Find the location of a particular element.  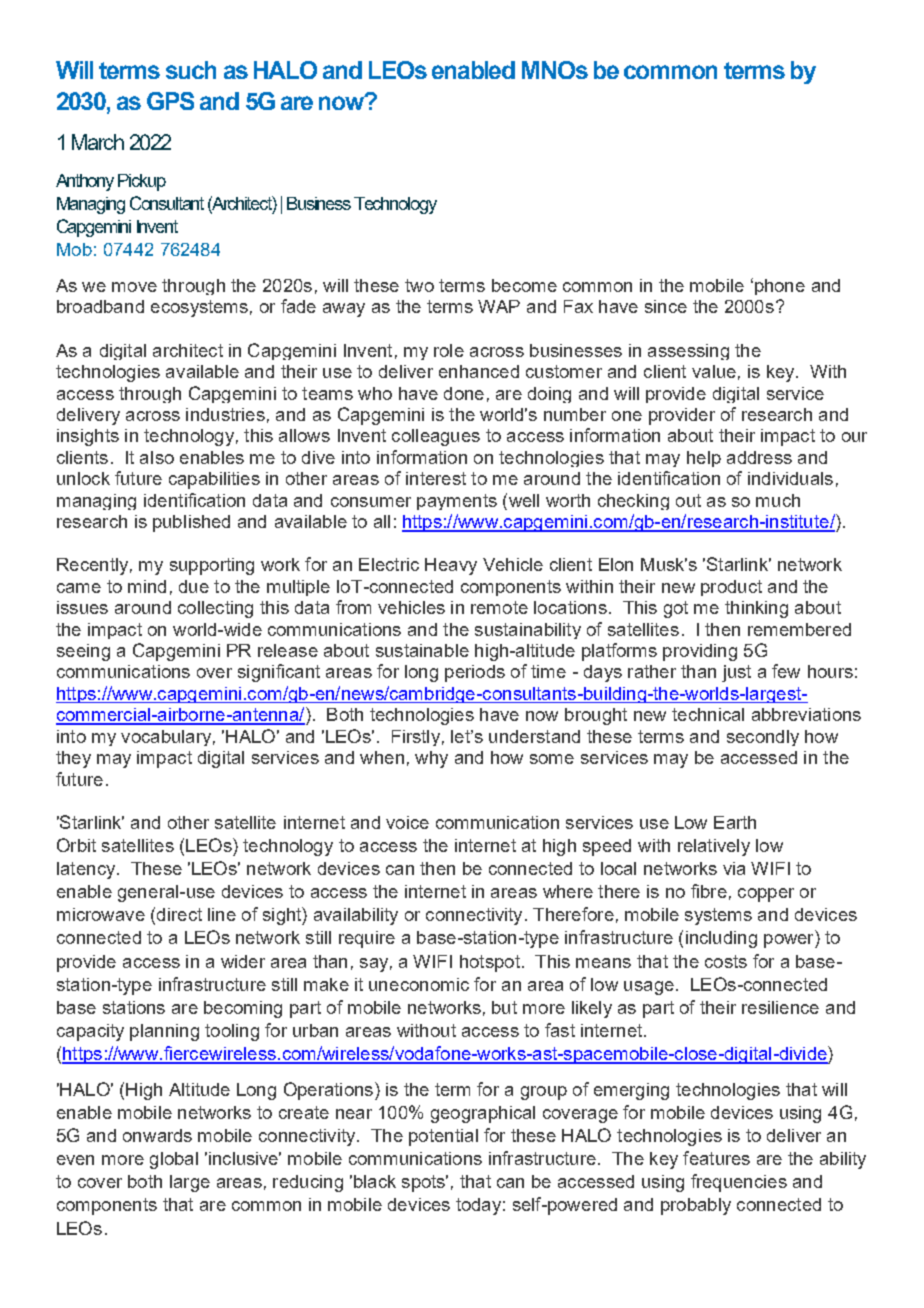

interest is located at coordinates (436, 478).
